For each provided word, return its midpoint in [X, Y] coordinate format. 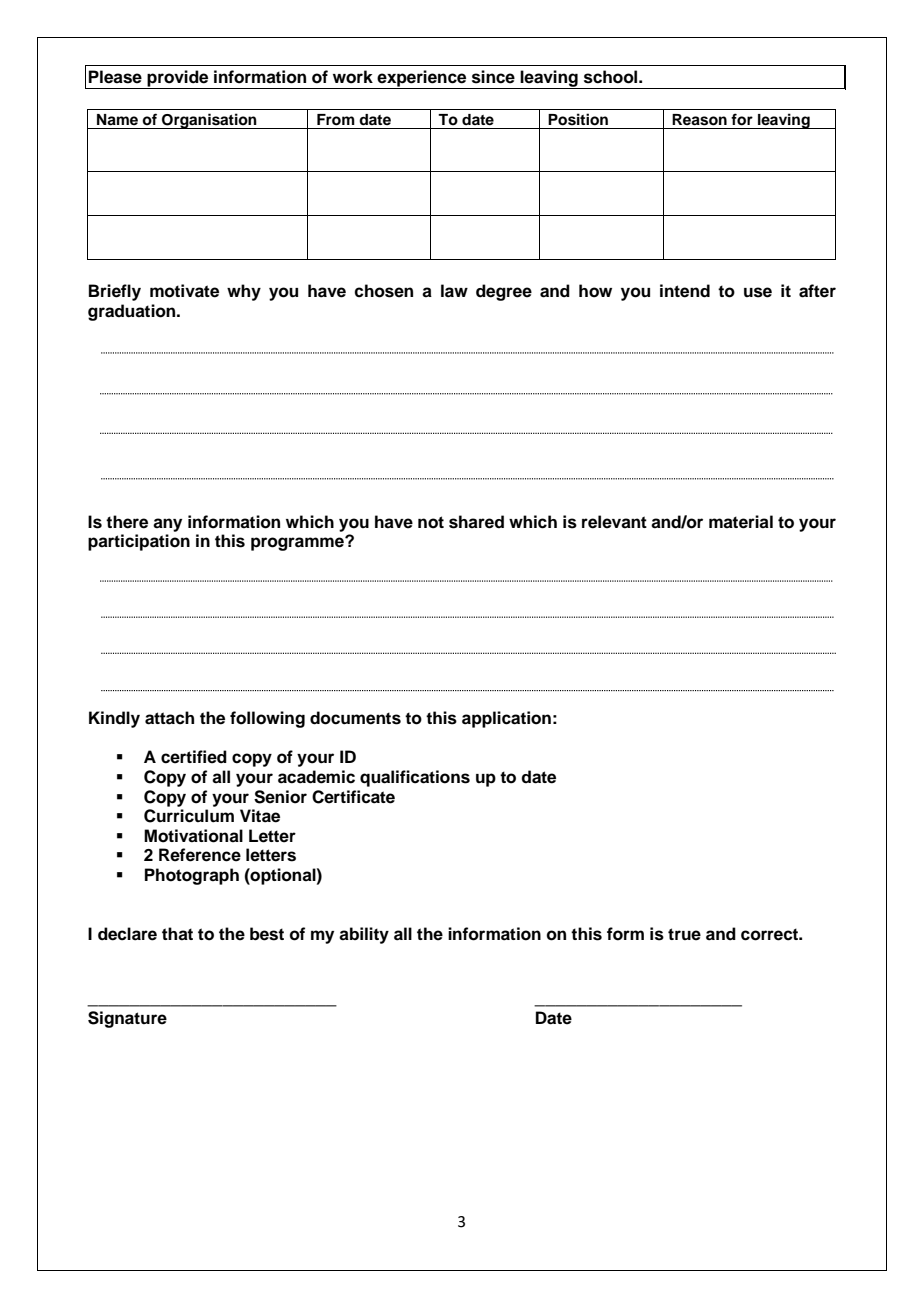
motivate [184, 291]
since [493, 77]
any [167, 525]
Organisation [209, 121]
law [454, 291]
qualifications [415, 778]
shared [476, 522]
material [741, 522]
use [758, 292]
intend [685, 291]
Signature [127, 1019]
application [506, 719]
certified [194, 757]
